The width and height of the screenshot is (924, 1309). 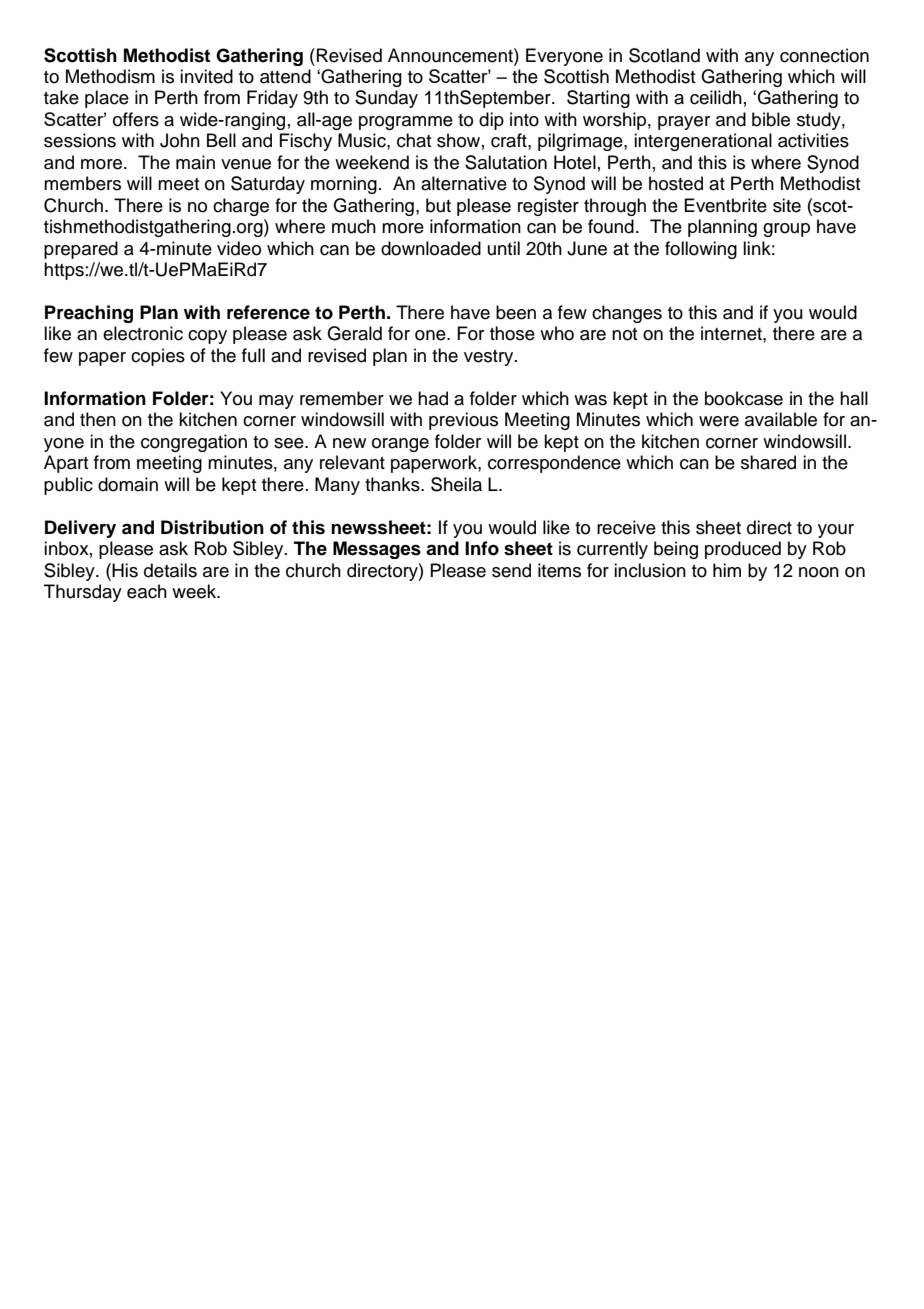 What do you see at coordinates (451, 55) in the screenshot?
I see `Announcement` at bounding box center [451, 55].
